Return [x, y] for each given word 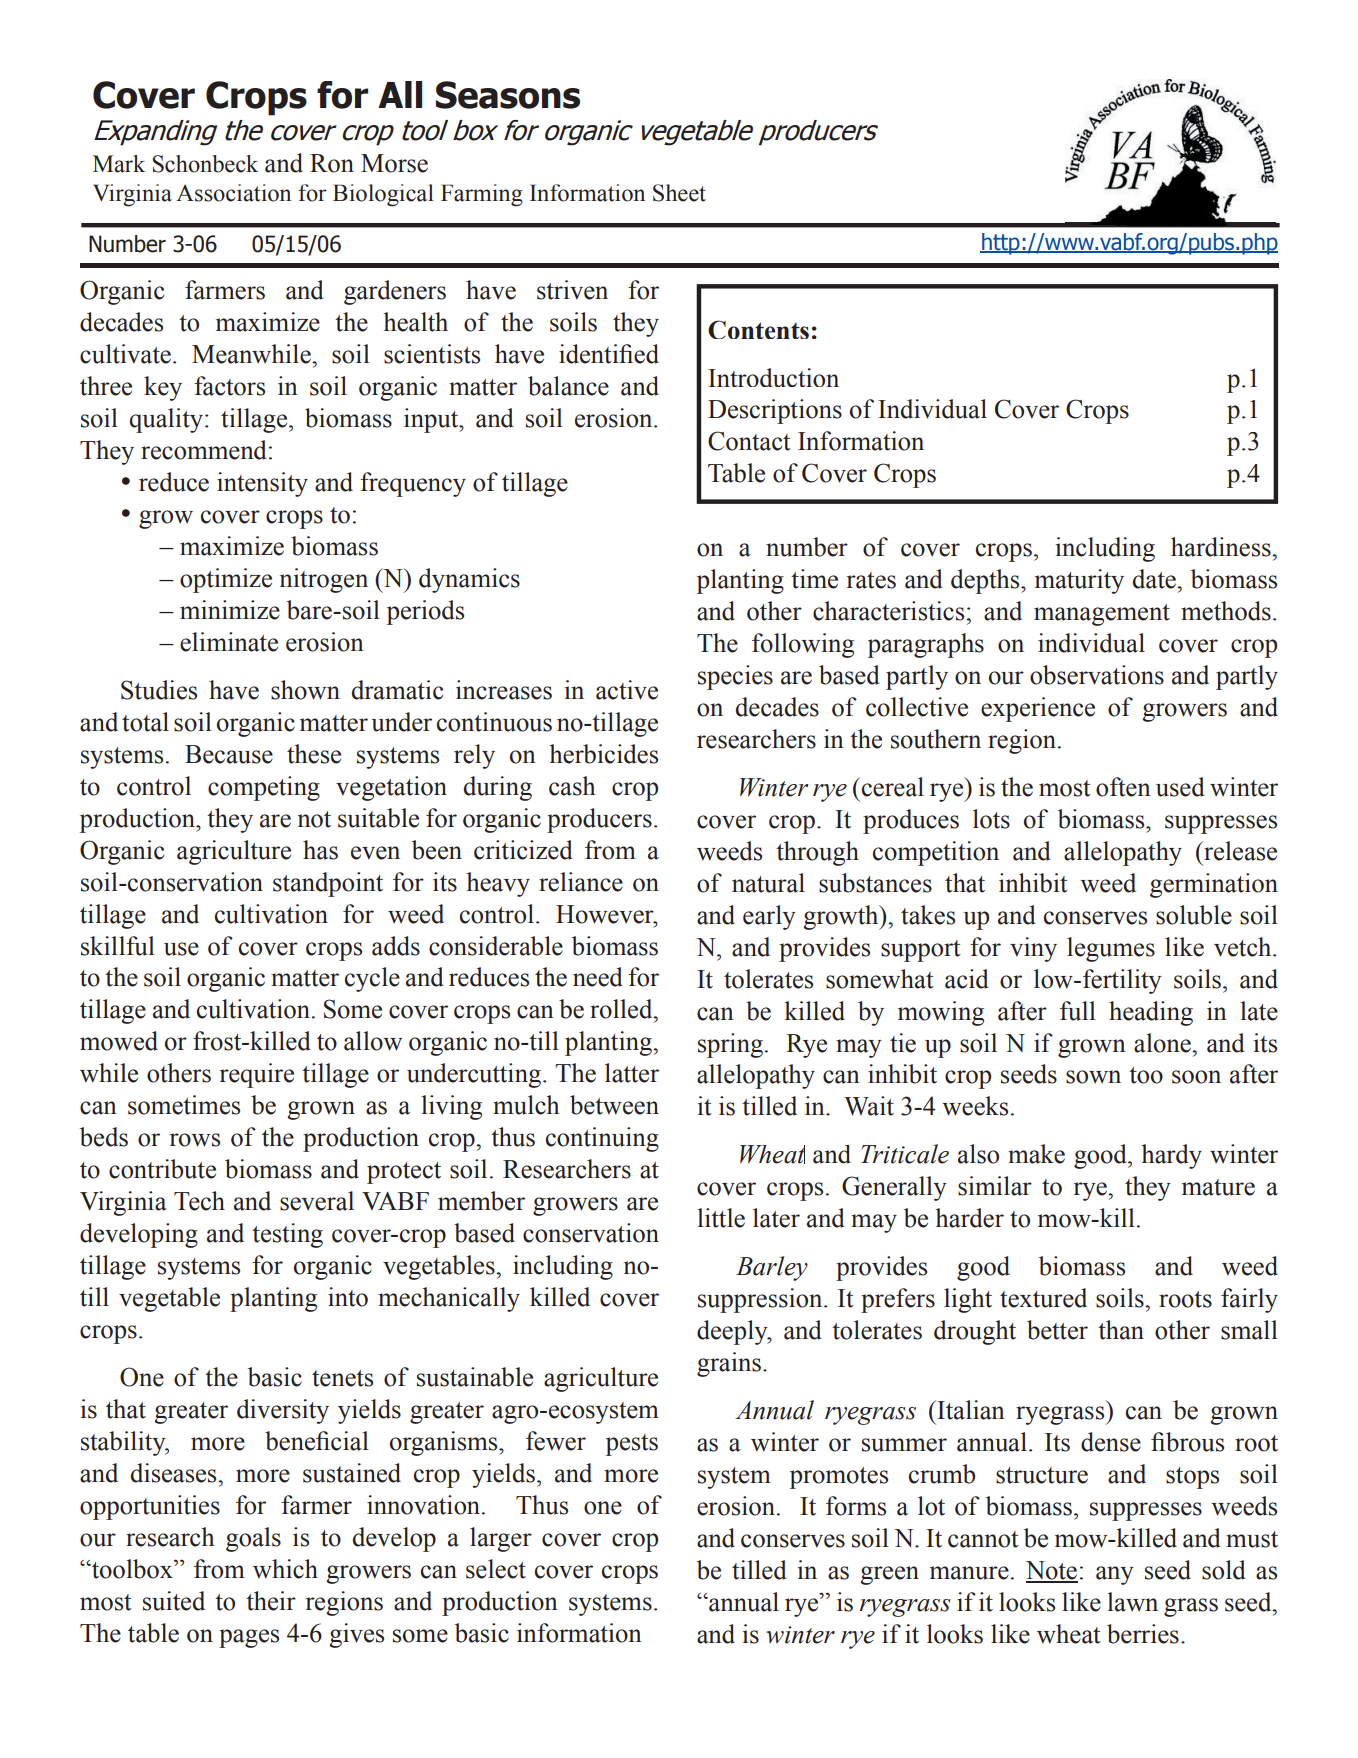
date [1155, 579]
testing [287, 1235]
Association [233, 193]
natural [768, 883]
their [271, 1601]
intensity [262, 484]
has [320, 850]
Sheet [679, 193]
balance [568, 386]
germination [1214, 885]
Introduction [773, 377]
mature [1218, 1187]
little [721, 1218]
